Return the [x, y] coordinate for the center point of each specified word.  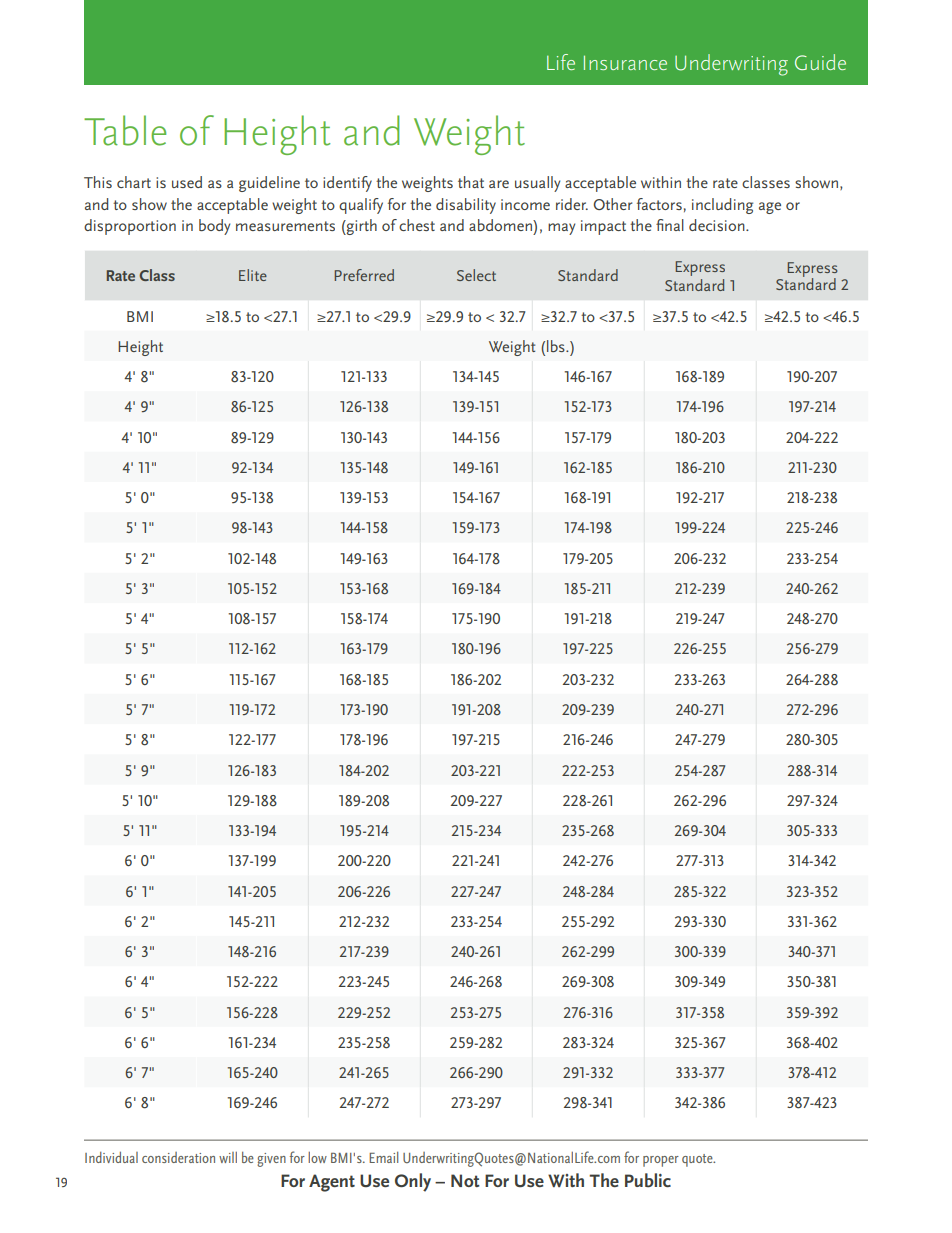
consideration [178, 1157]
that [471, 182]
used [187, 182]
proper [661, 1161]
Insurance [625, 62]
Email [383, 1157]
